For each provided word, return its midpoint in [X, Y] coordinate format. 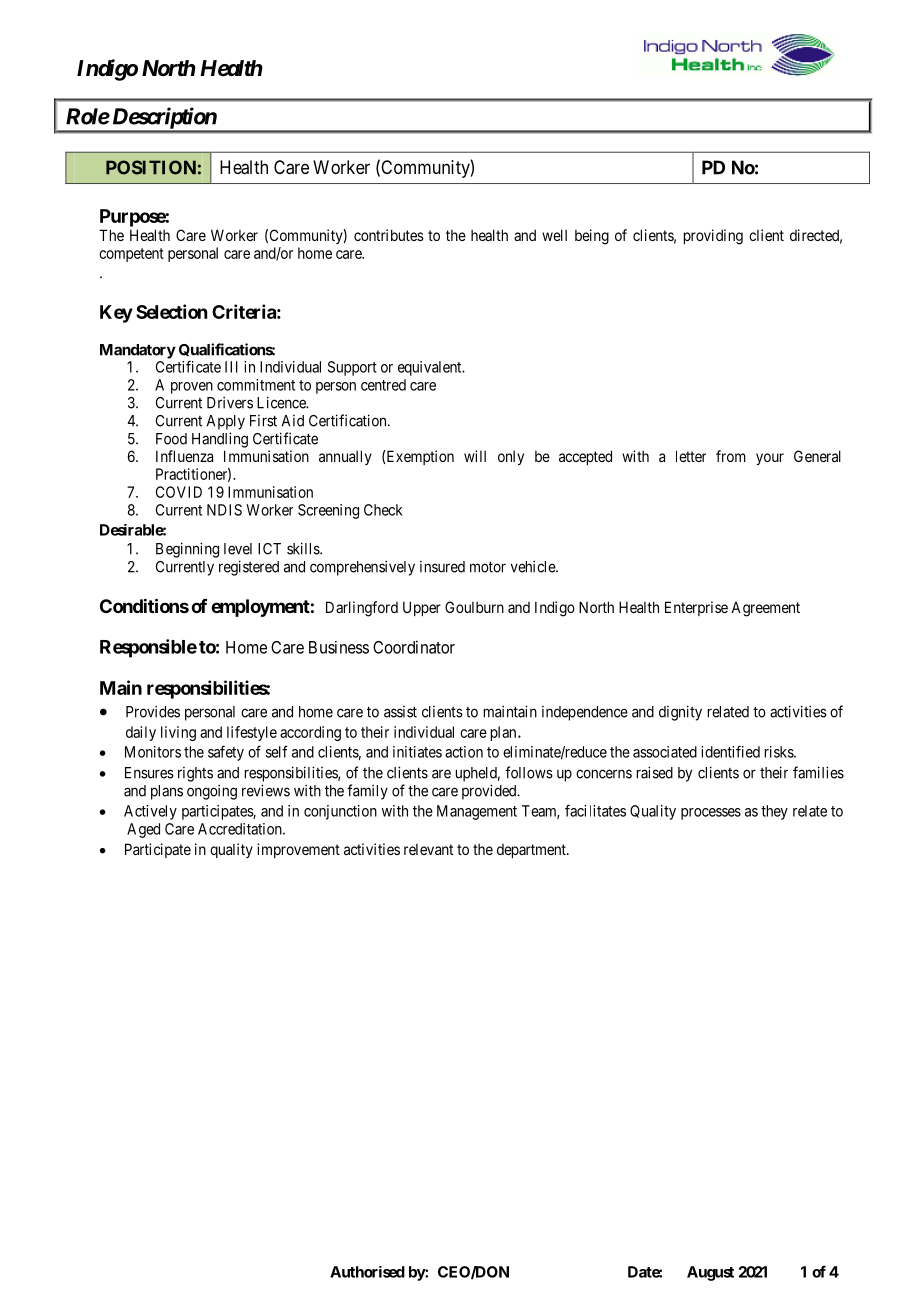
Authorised [367, 1272]
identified [730, 751]
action [464, 752]
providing [713, 237]
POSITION [151, 167]
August [710, 1273]
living [178, 733]
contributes [389, 235]
